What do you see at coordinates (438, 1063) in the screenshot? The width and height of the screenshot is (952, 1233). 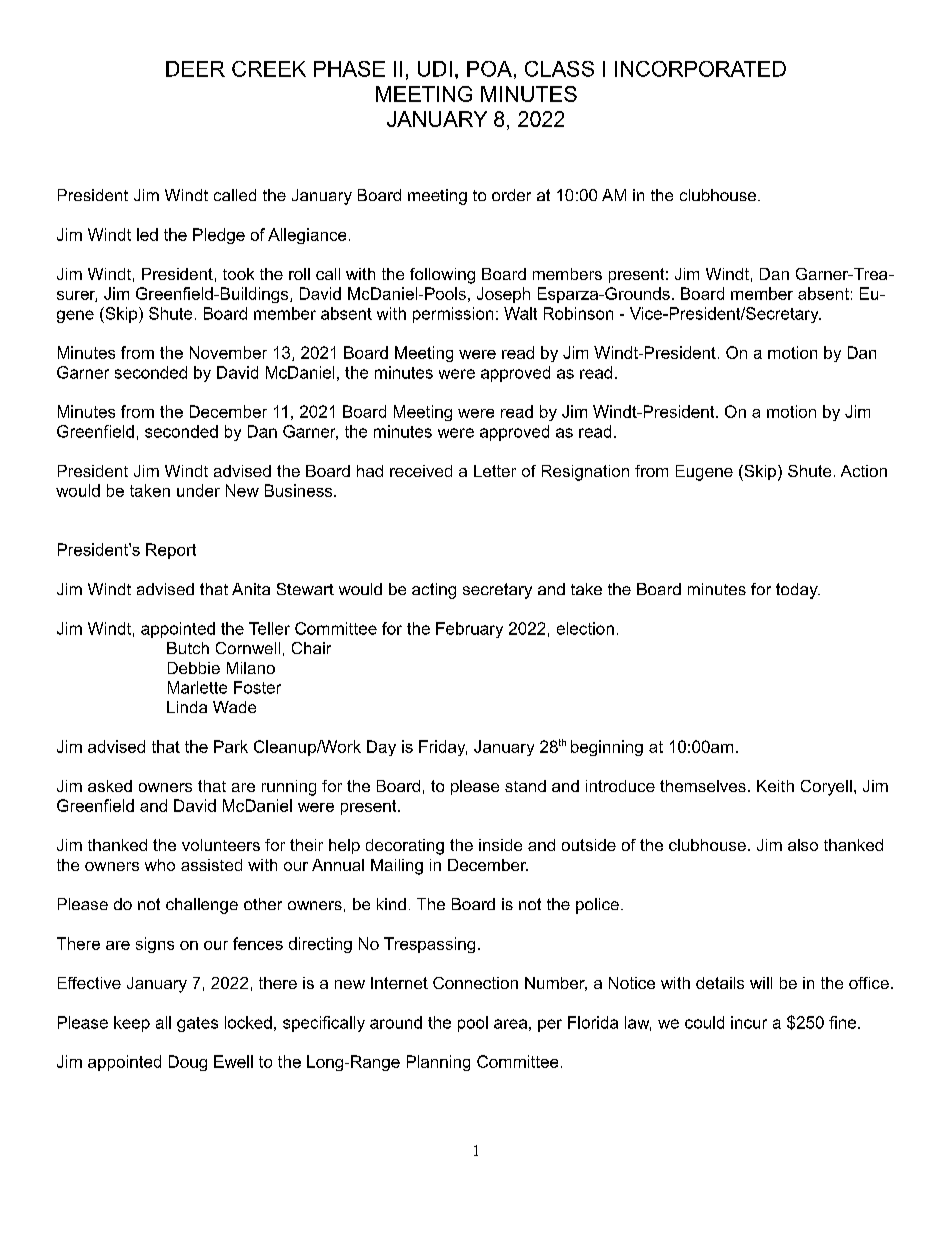 I see `Planning` at bounding box center [438, 1063].
